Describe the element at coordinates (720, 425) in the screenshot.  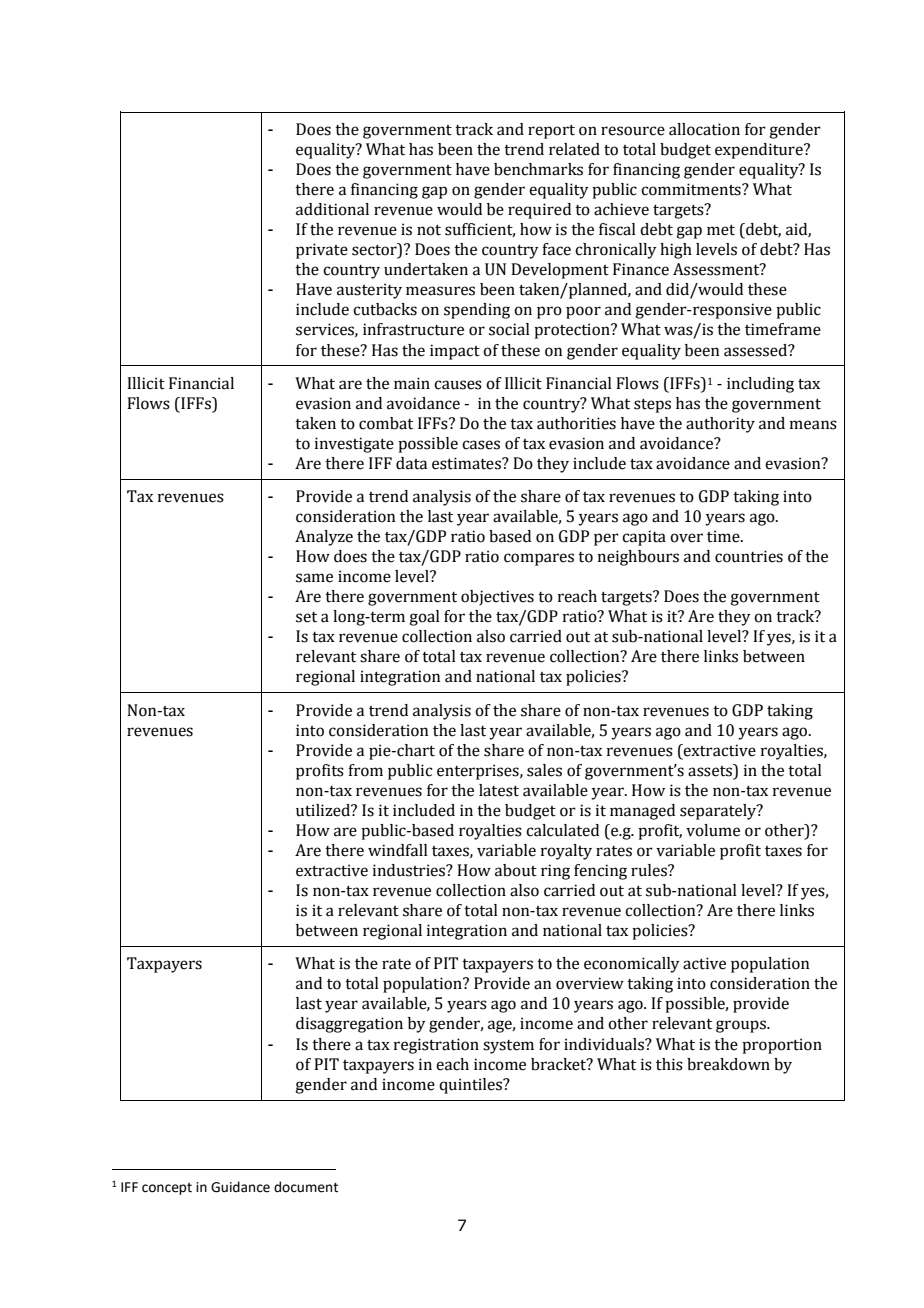
I see `authority` at that location.
